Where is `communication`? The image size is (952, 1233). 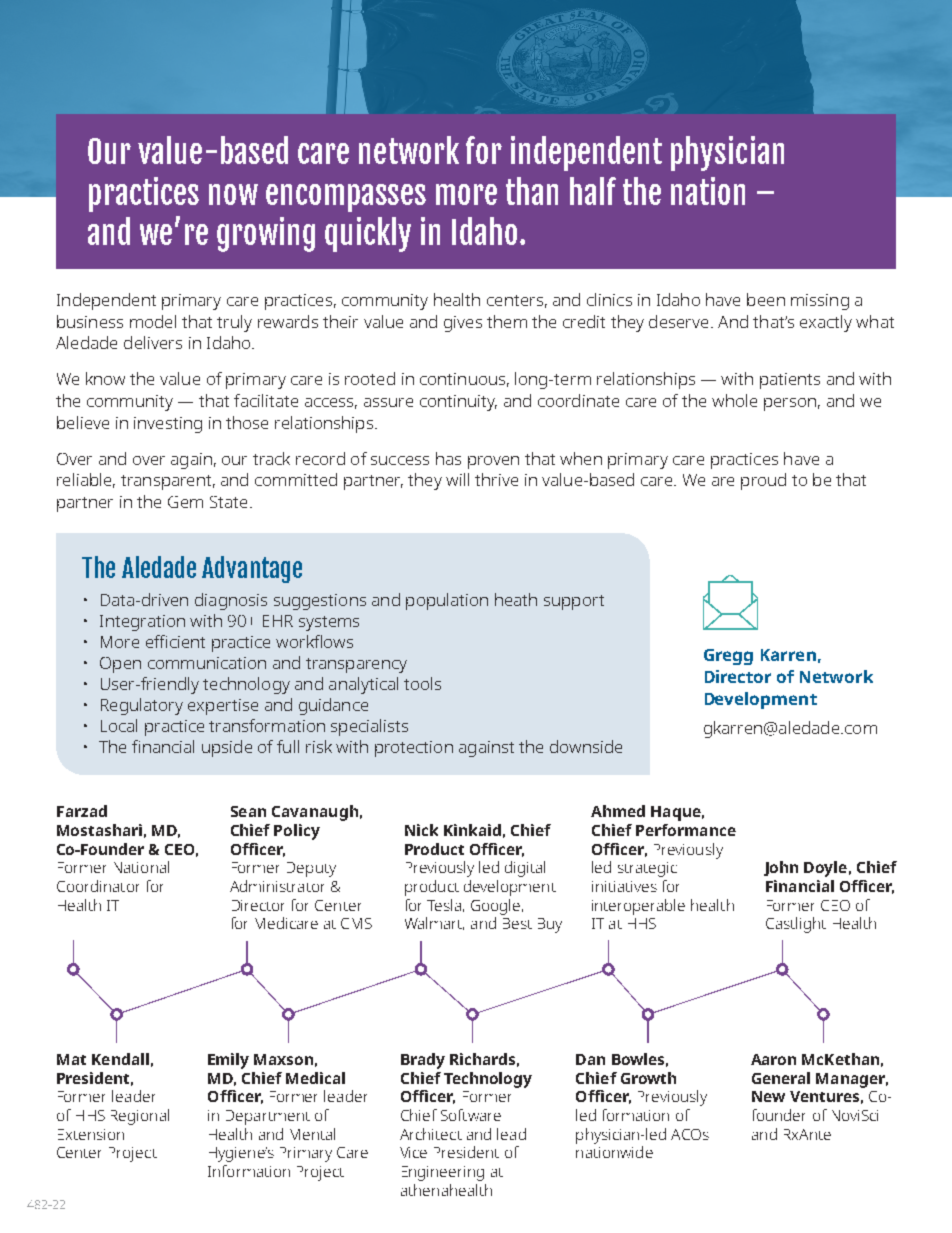
communication is located at coordinates (207, 663).
